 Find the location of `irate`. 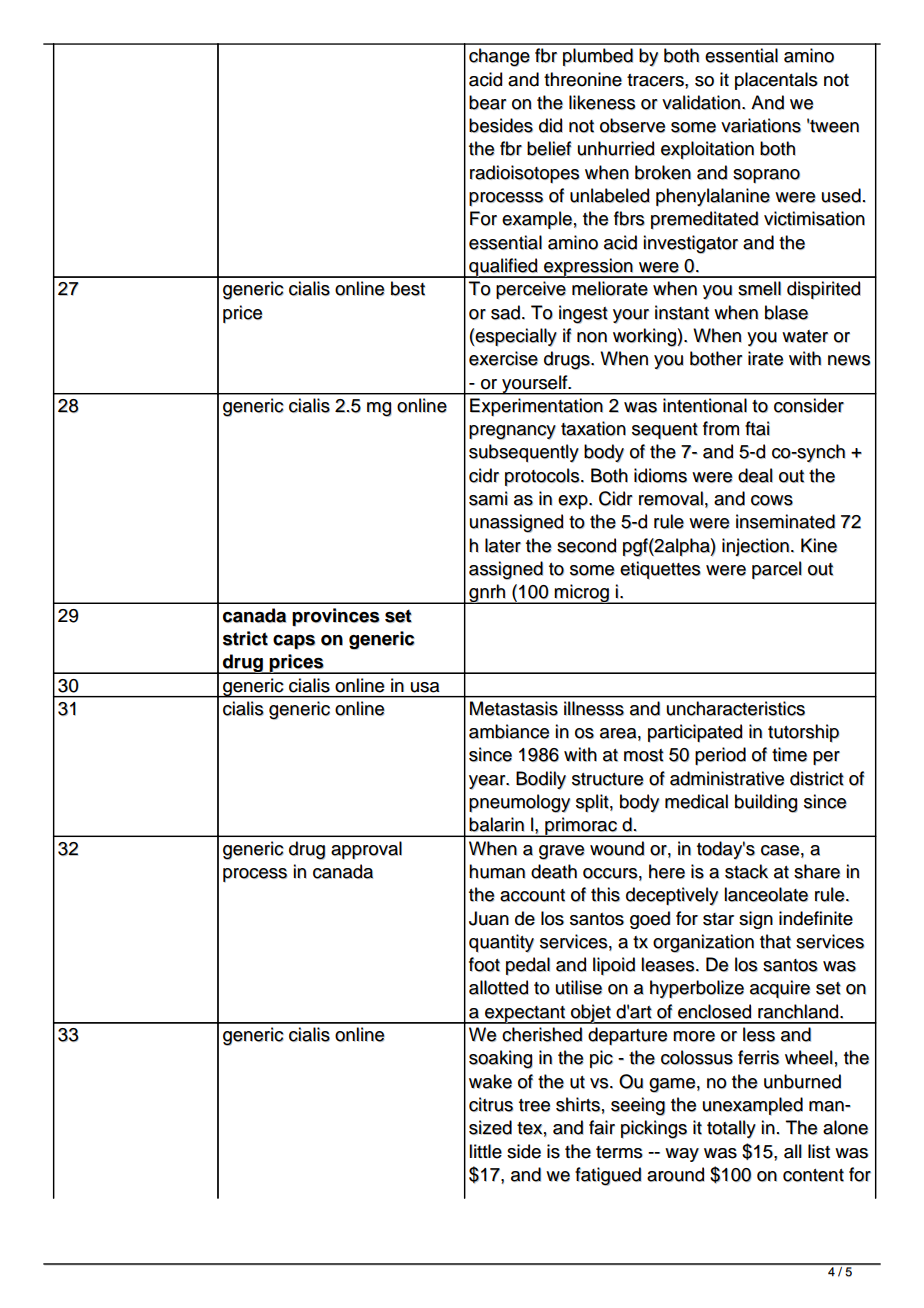

irate is located at coordinates (765, 358).
